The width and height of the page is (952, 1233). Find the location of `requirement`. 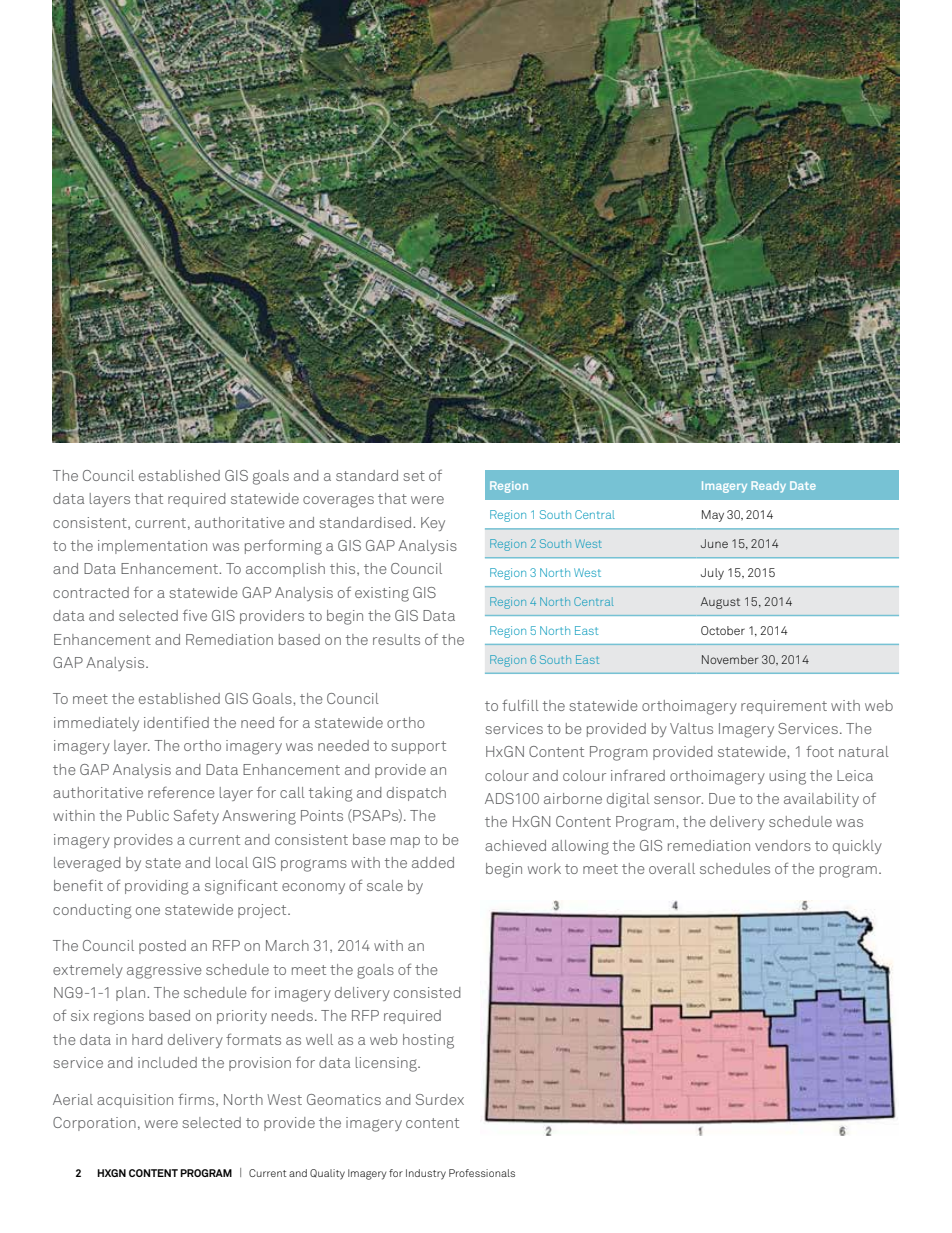

requirement is located at coordinates (784, 707).
